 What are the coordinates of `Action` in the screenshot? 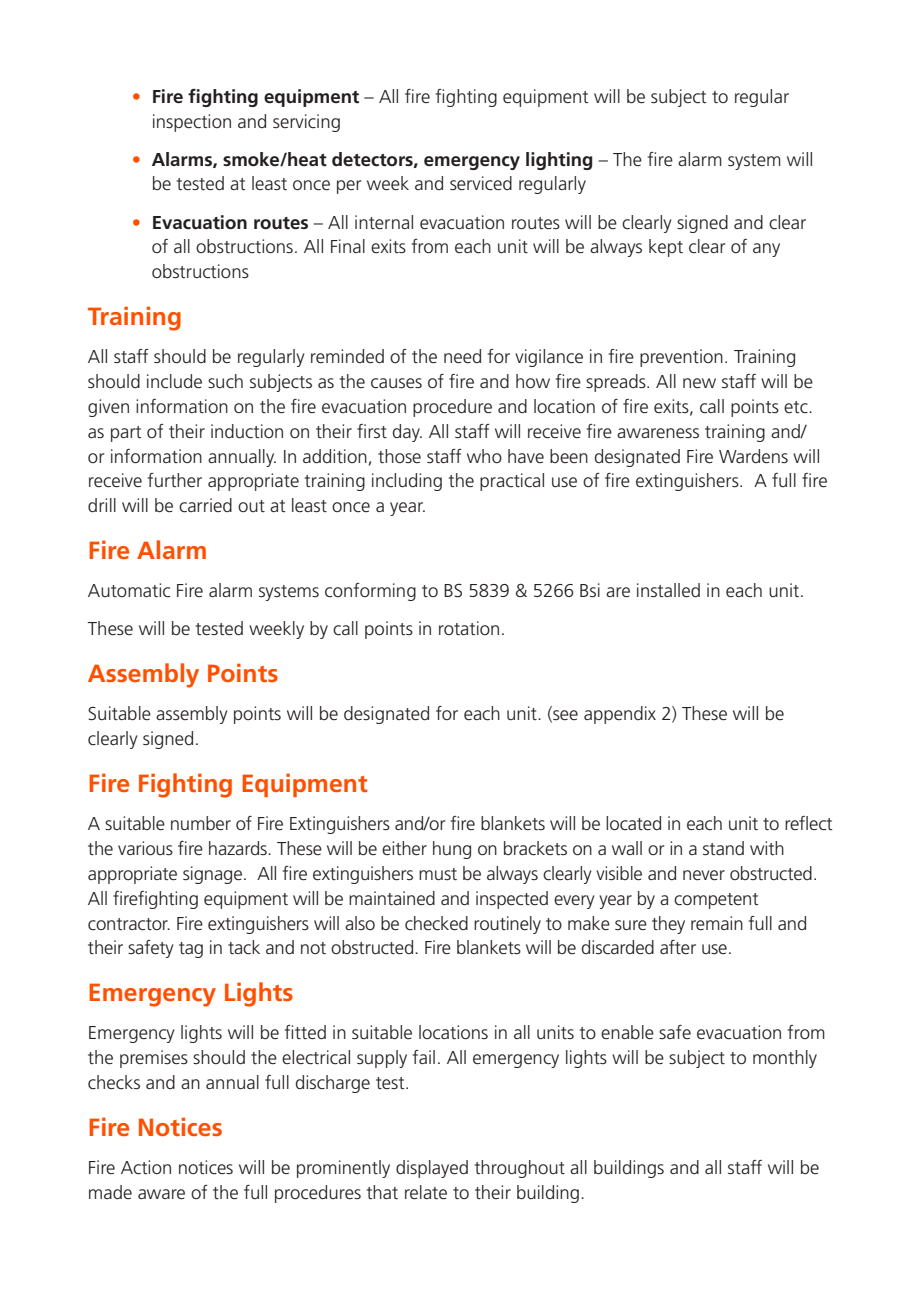 It's located at (146, 1167).
